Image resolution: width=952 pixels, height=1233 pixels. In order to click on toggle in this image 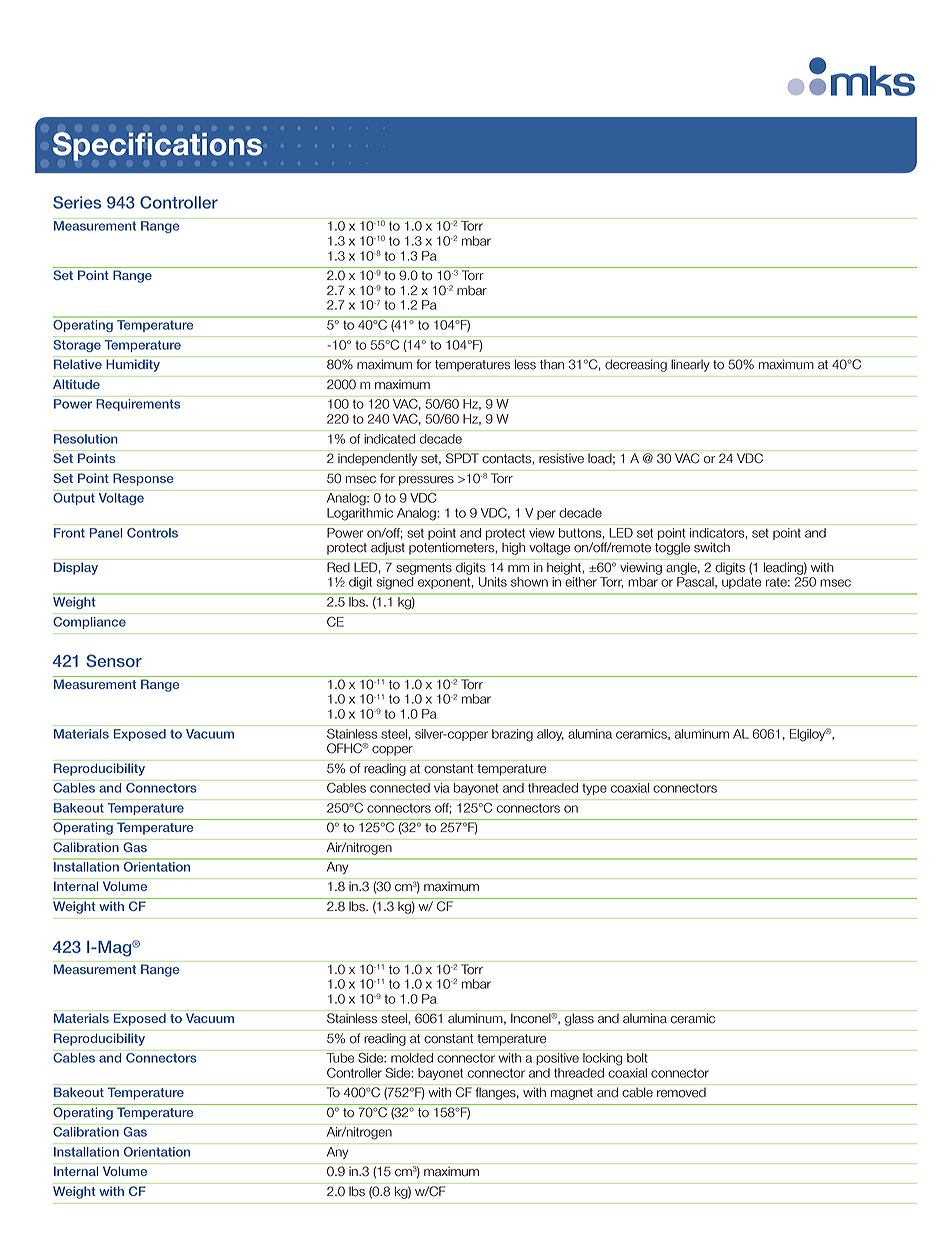, I will do `click(672, 549)`.
